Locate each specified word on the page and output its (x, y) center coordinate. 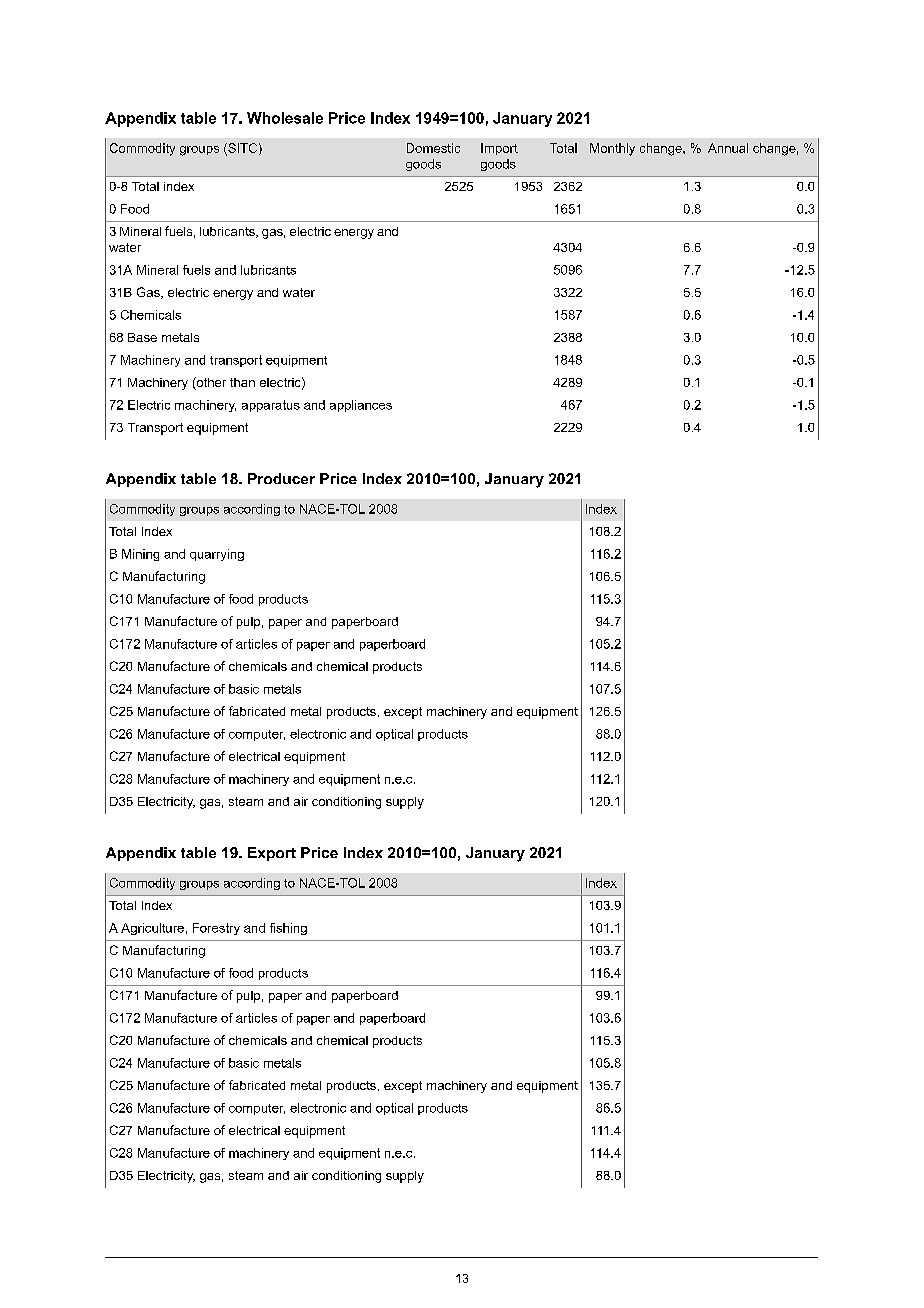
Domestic (433, 148)
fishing (288, 929)
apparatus (271, 406)
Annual (728, 148)
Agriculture (152, 929)
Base (142, 337)
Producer (281, 478)
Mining (140, 555)
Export (272, 854)
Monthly (612, 149)
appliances (361, 406)
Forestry (216, 929)
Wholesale (285, 118)
